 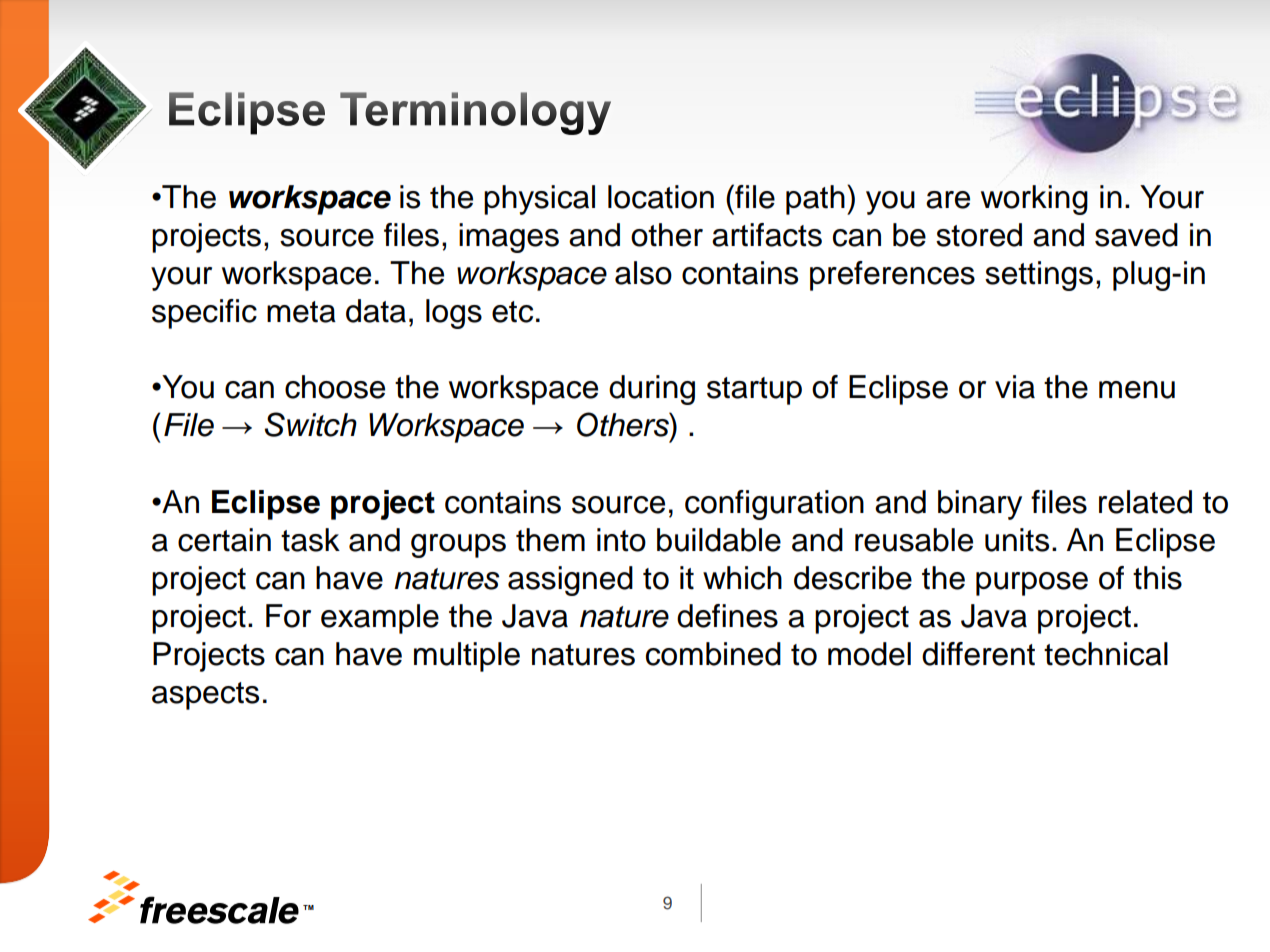 What do you see at coordinates (1017, 540) in the screenshot?
I see `units` at bounding box center [1017, 540].
